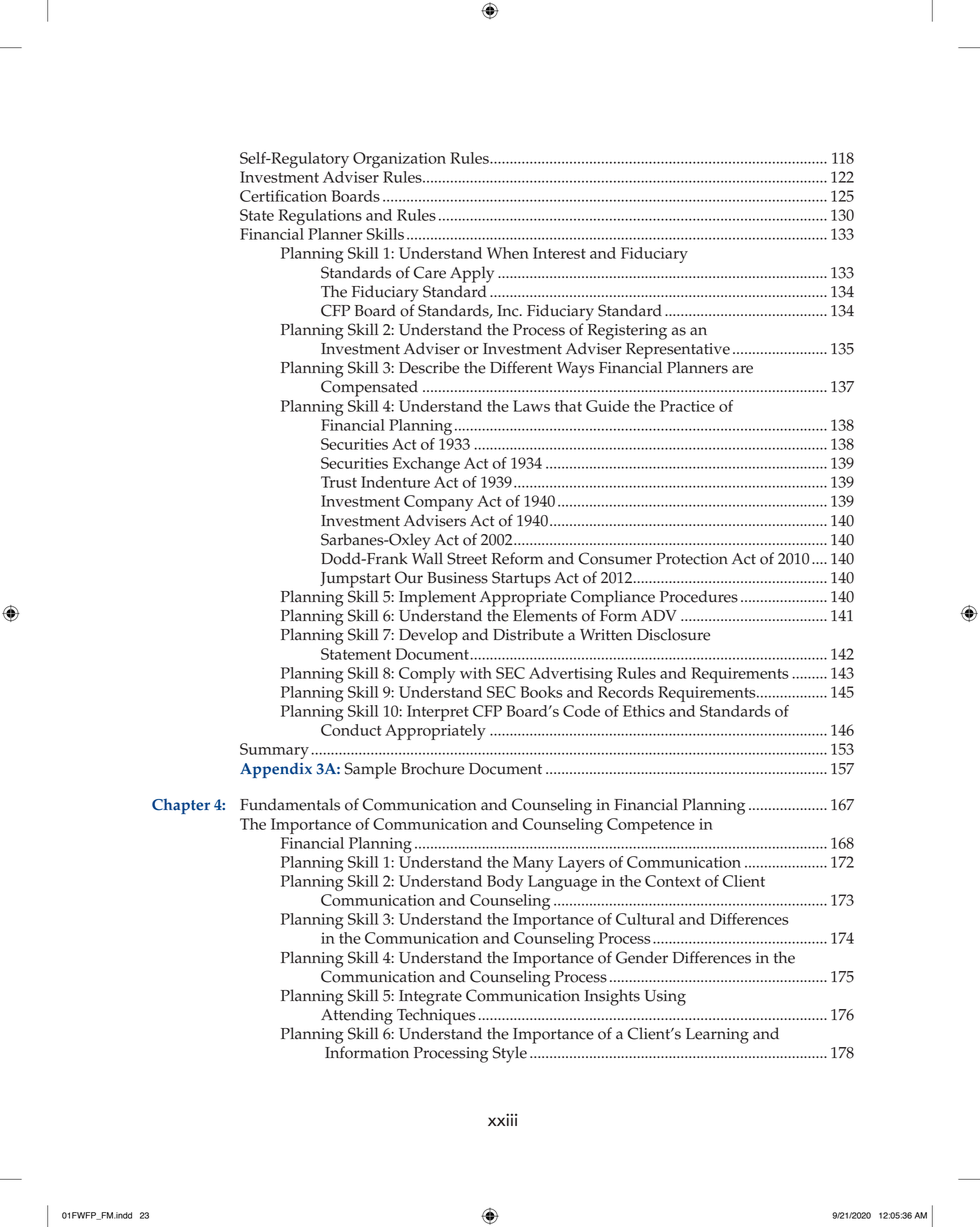 Image resolution: width=980 pixels, height=1227 pixels. I want to click on Attending, so click(357, 1016).
